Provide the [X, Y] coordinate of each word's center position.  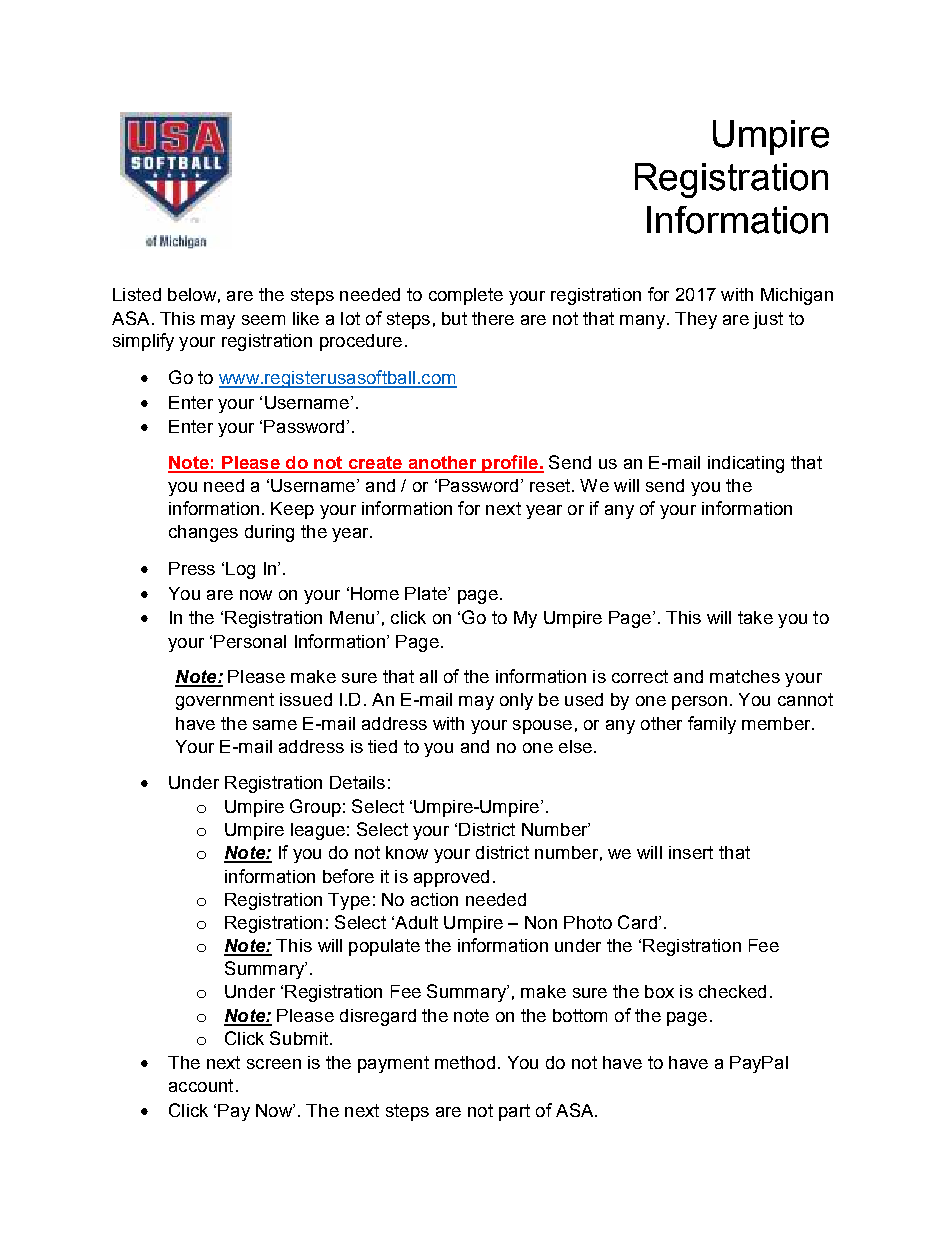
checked [732, 991]
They [696, 320]
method [465, 1062]
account [201, 1085]
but [454, 318]
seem [263, 320]
